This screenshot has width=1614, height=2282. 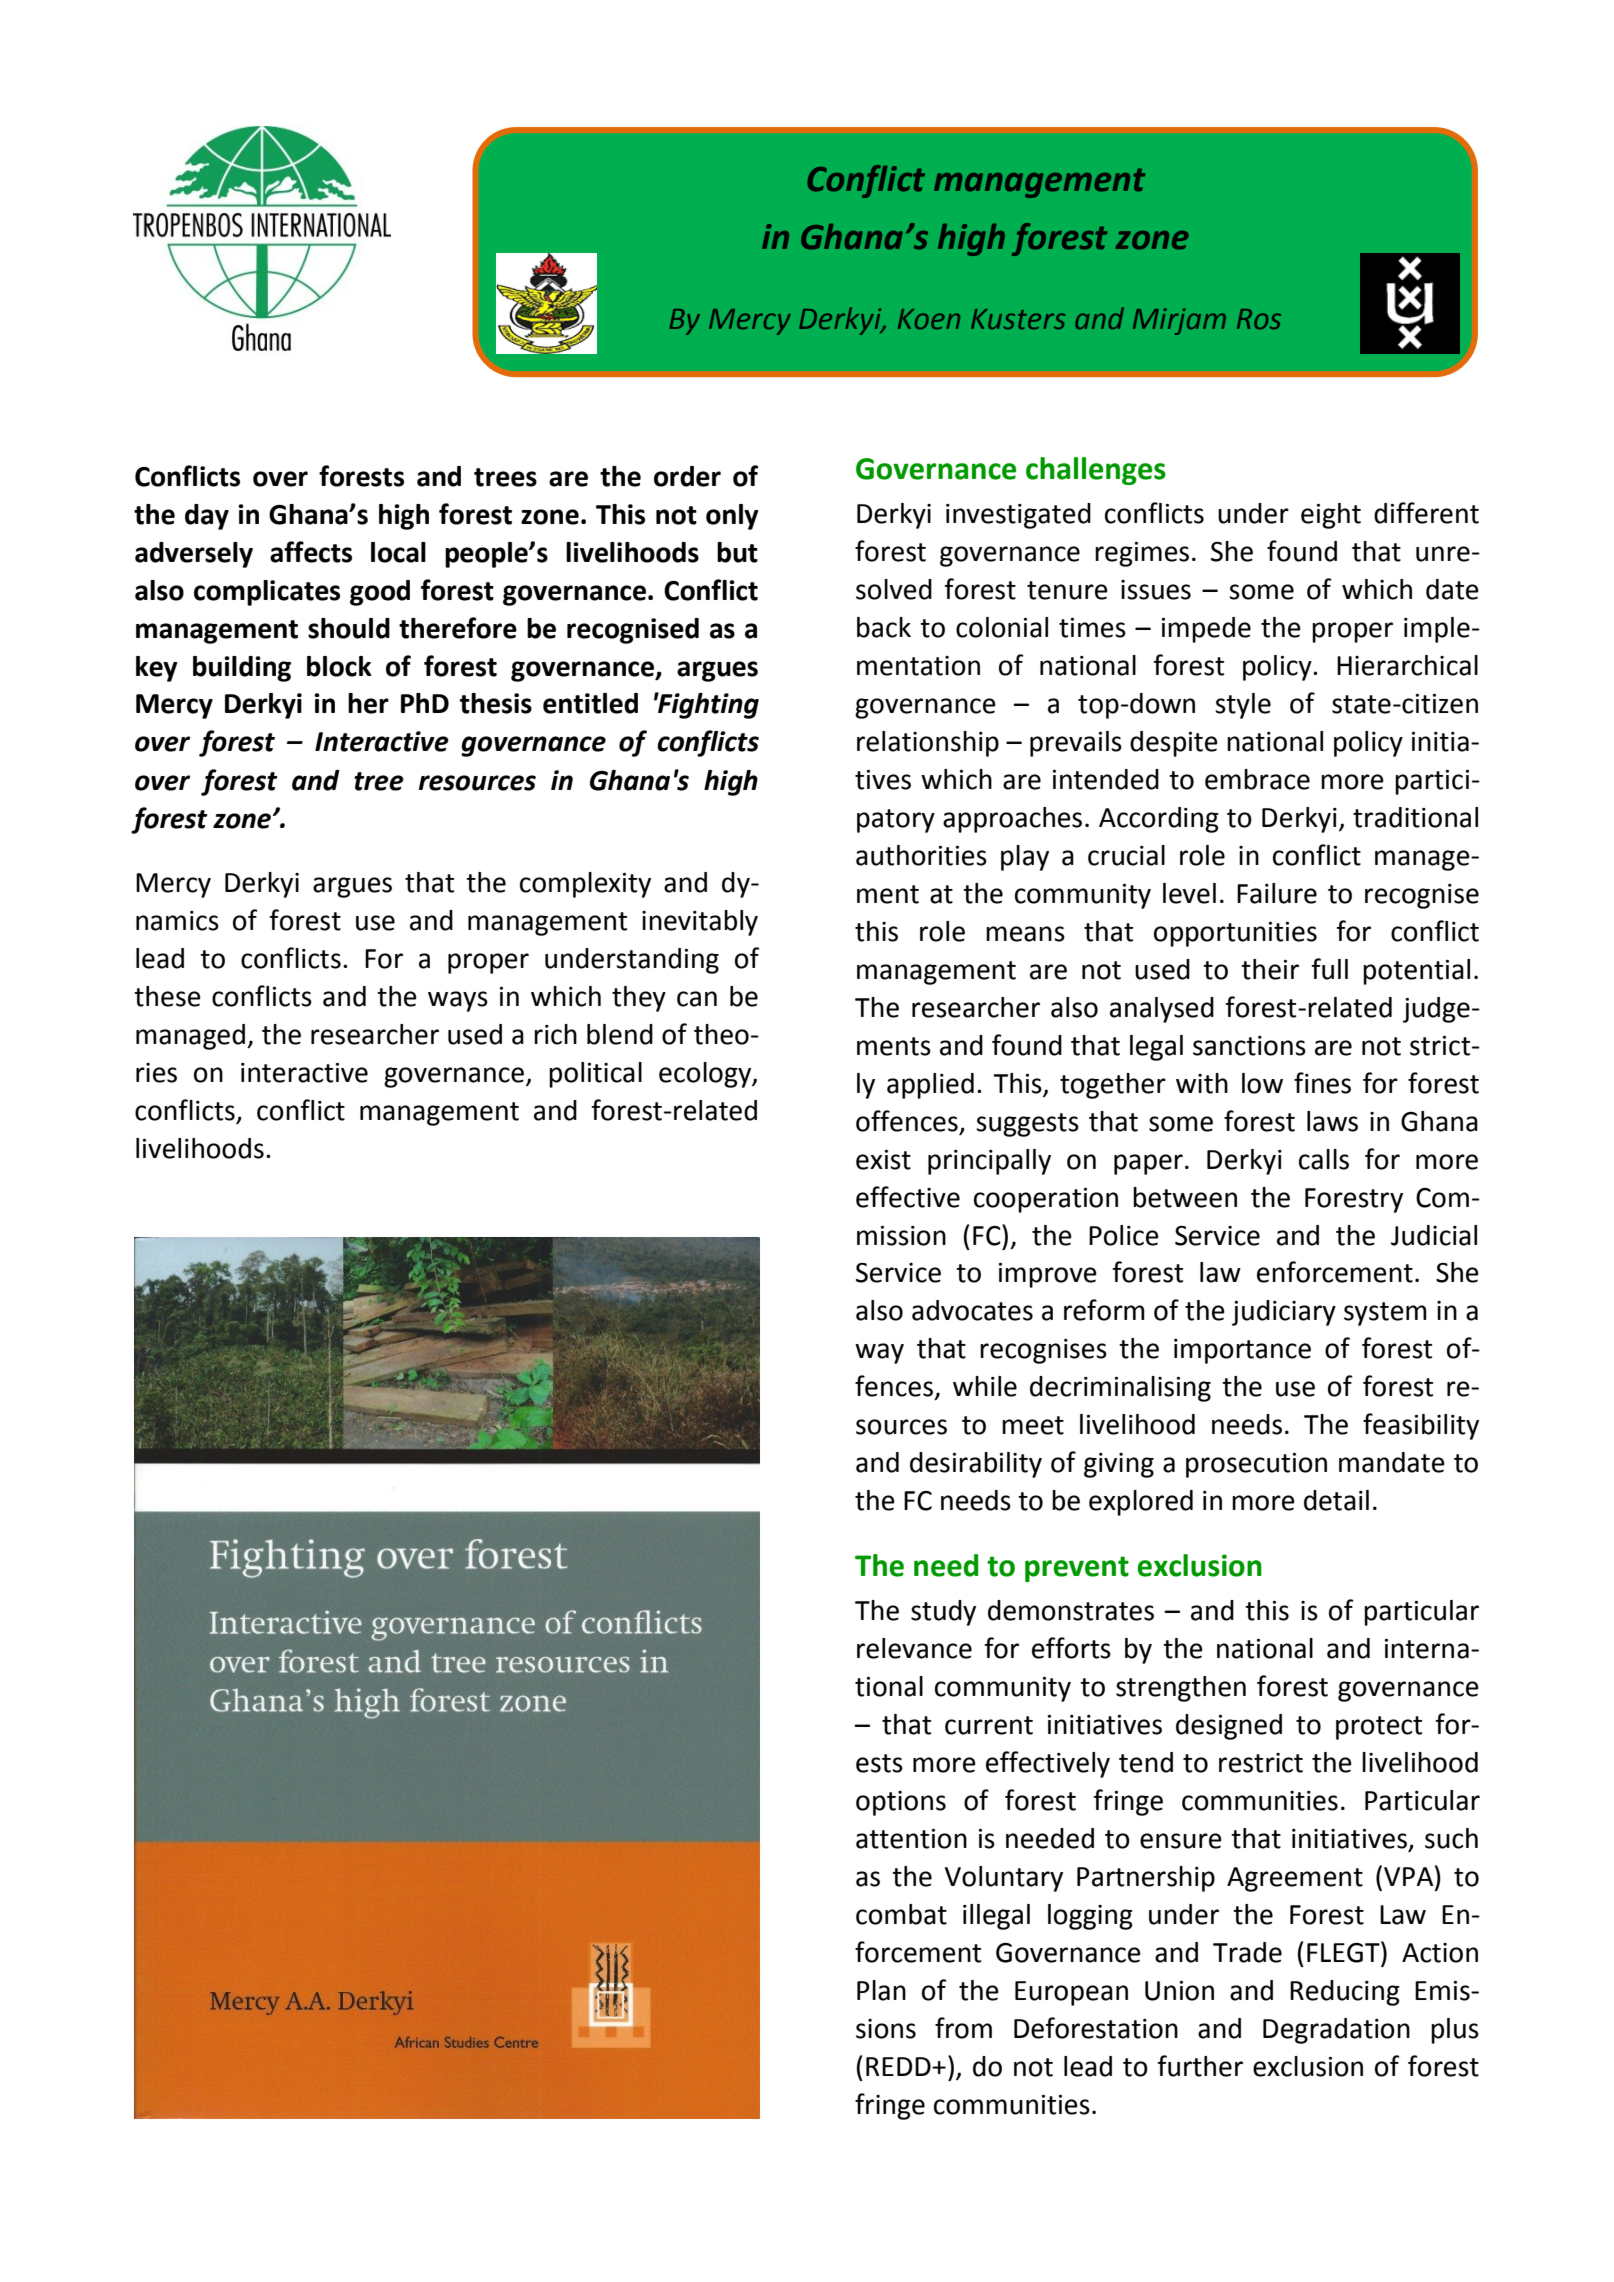 What do you see at coordinates (914, 1648) in the screenshot?
I see `relevance` at bounding box center [914, 1648].
